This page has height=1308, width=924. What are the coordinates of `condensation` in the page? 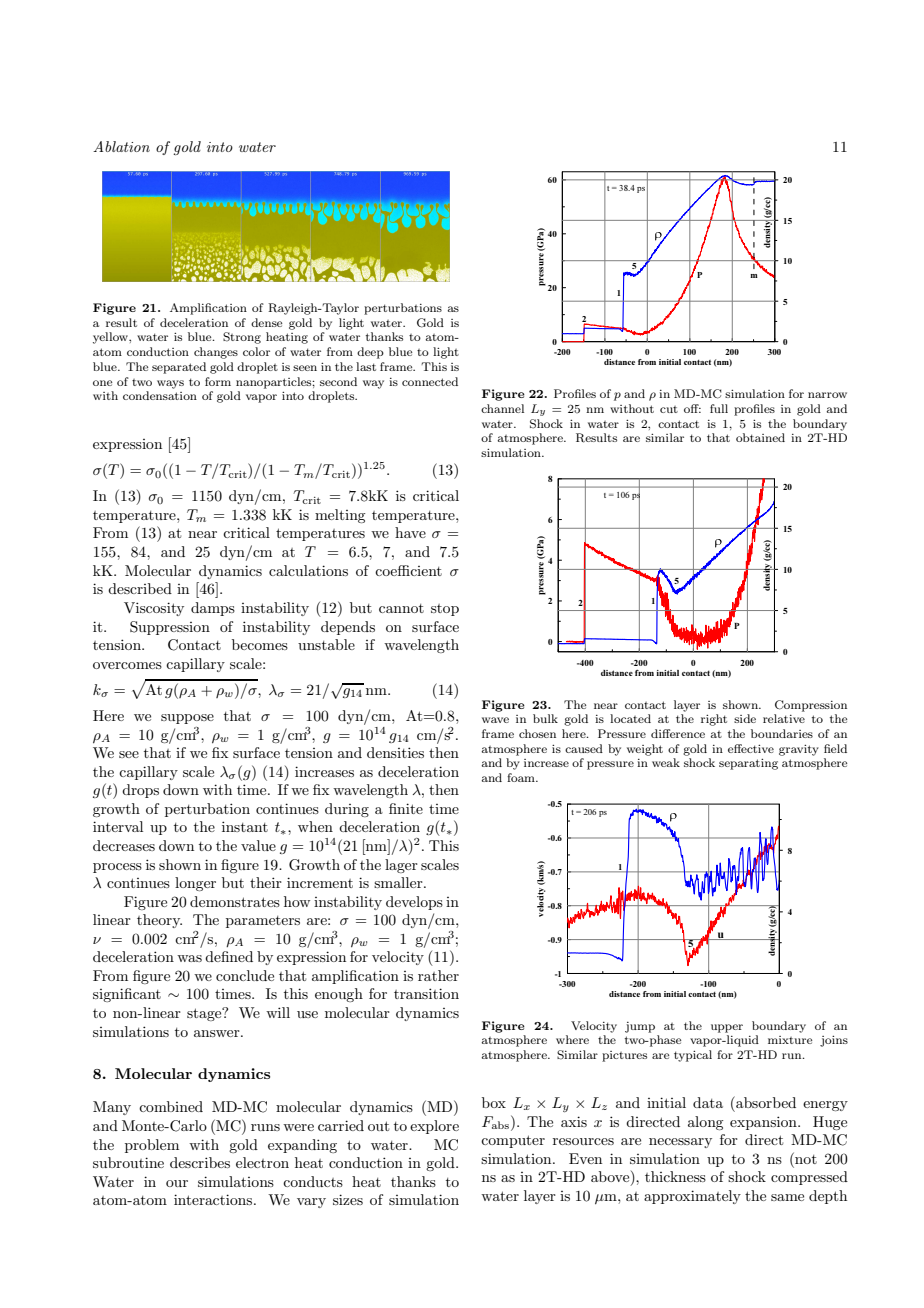 It's located at (160, 395).
